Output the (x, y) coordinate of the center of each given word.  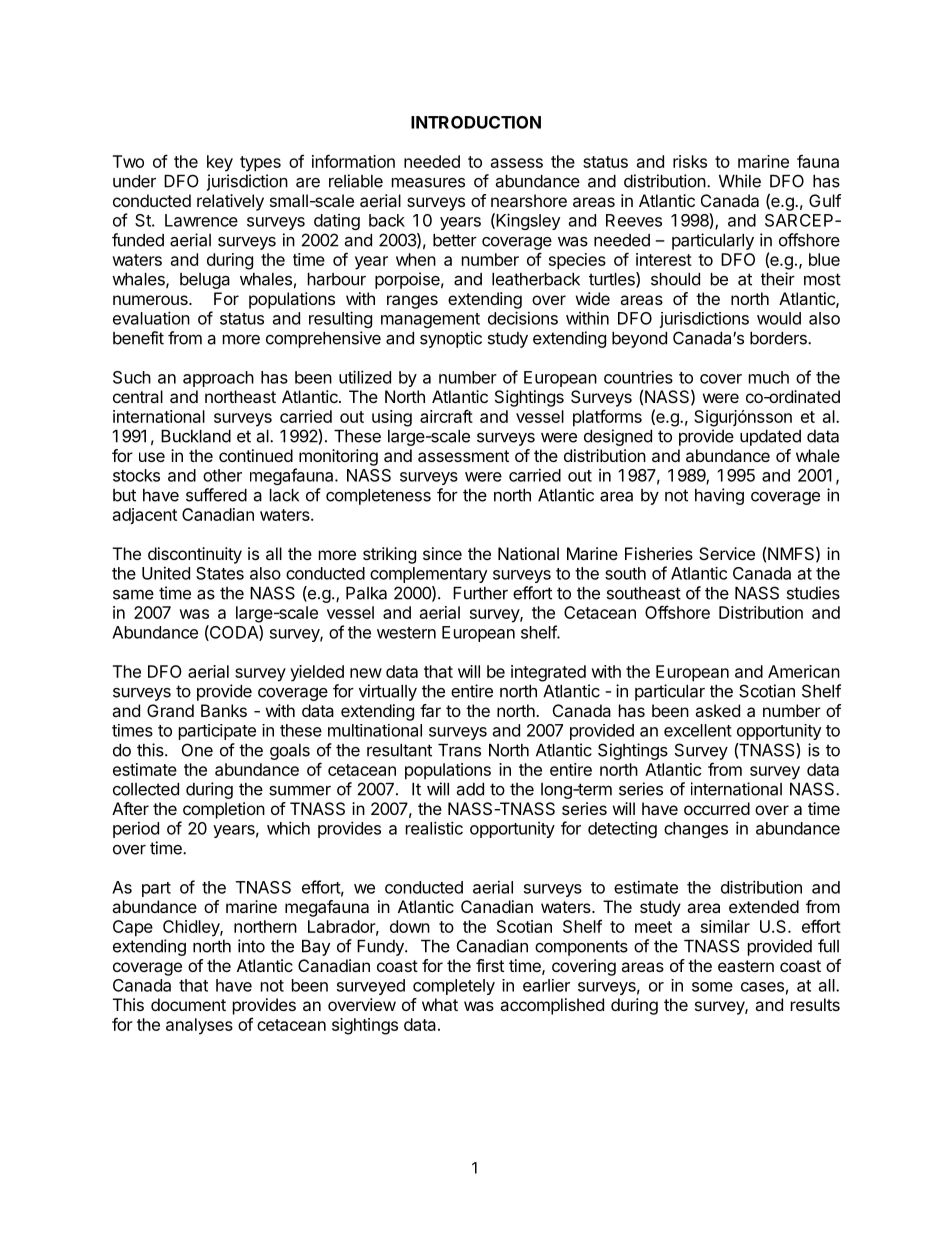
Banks (224, 710)
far (430, 710)
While (740, 181)
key (220, 163)
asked (717, 710)
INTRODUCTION (476, 122)
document (188, 1004)
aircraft (446, 416)
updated (770, 438)
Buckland (196, 436)
